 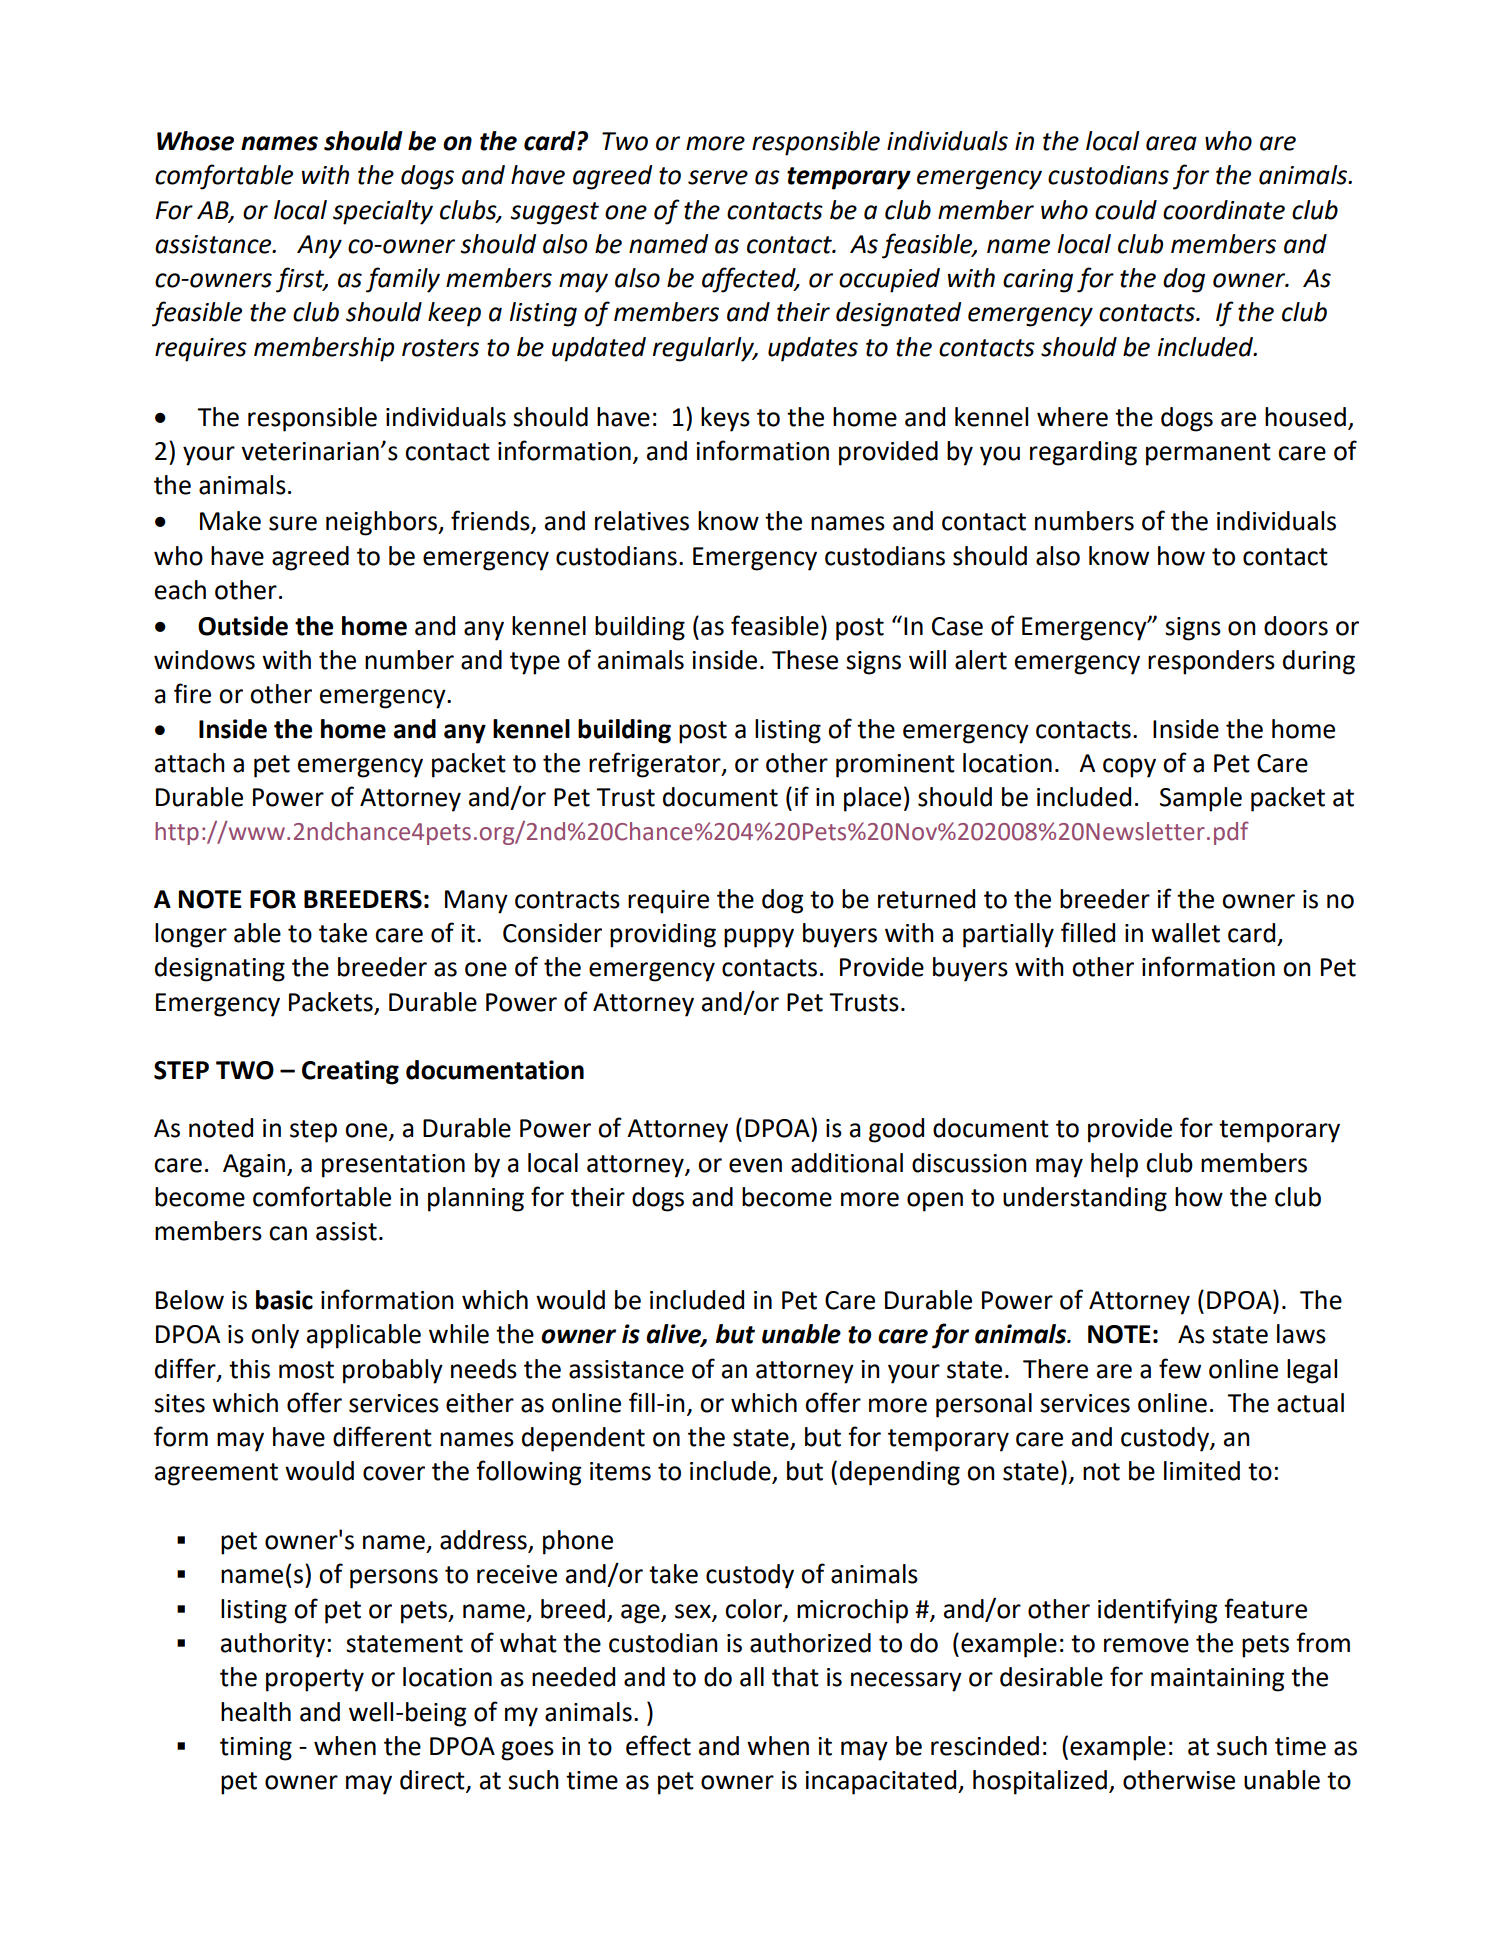 What do you see at coordinates (1217, 1680) in the screenshot?
I see `maintaining` at bounding box center [1217, 1680].
